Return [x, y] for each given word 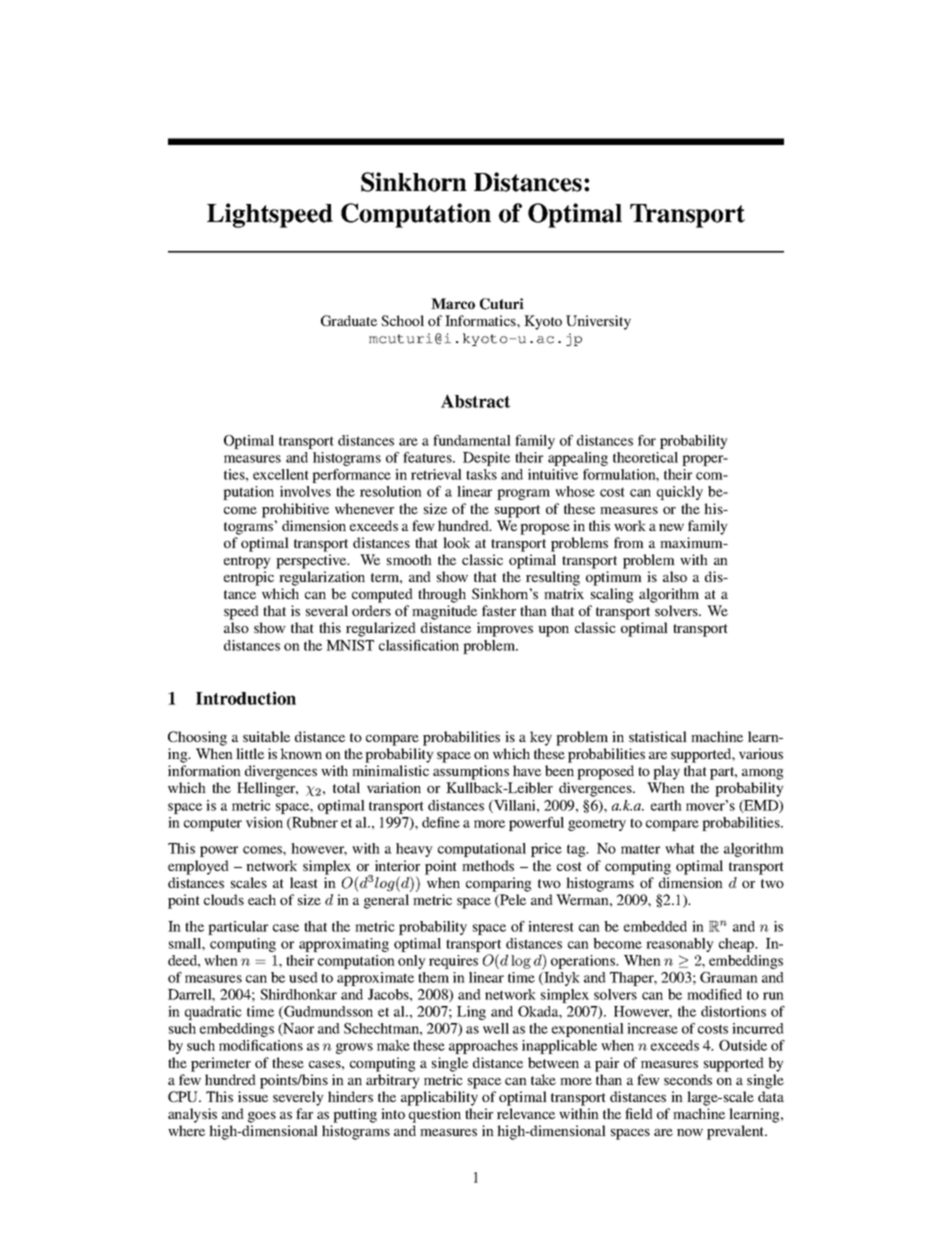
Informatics [481, 320]
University [598, 322]
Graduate [349, 320]
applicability [439, 1098]
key [541, 738]
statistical [658, 736]
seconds [688, 1079]
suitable [266, 736]
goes [262, 1117]
